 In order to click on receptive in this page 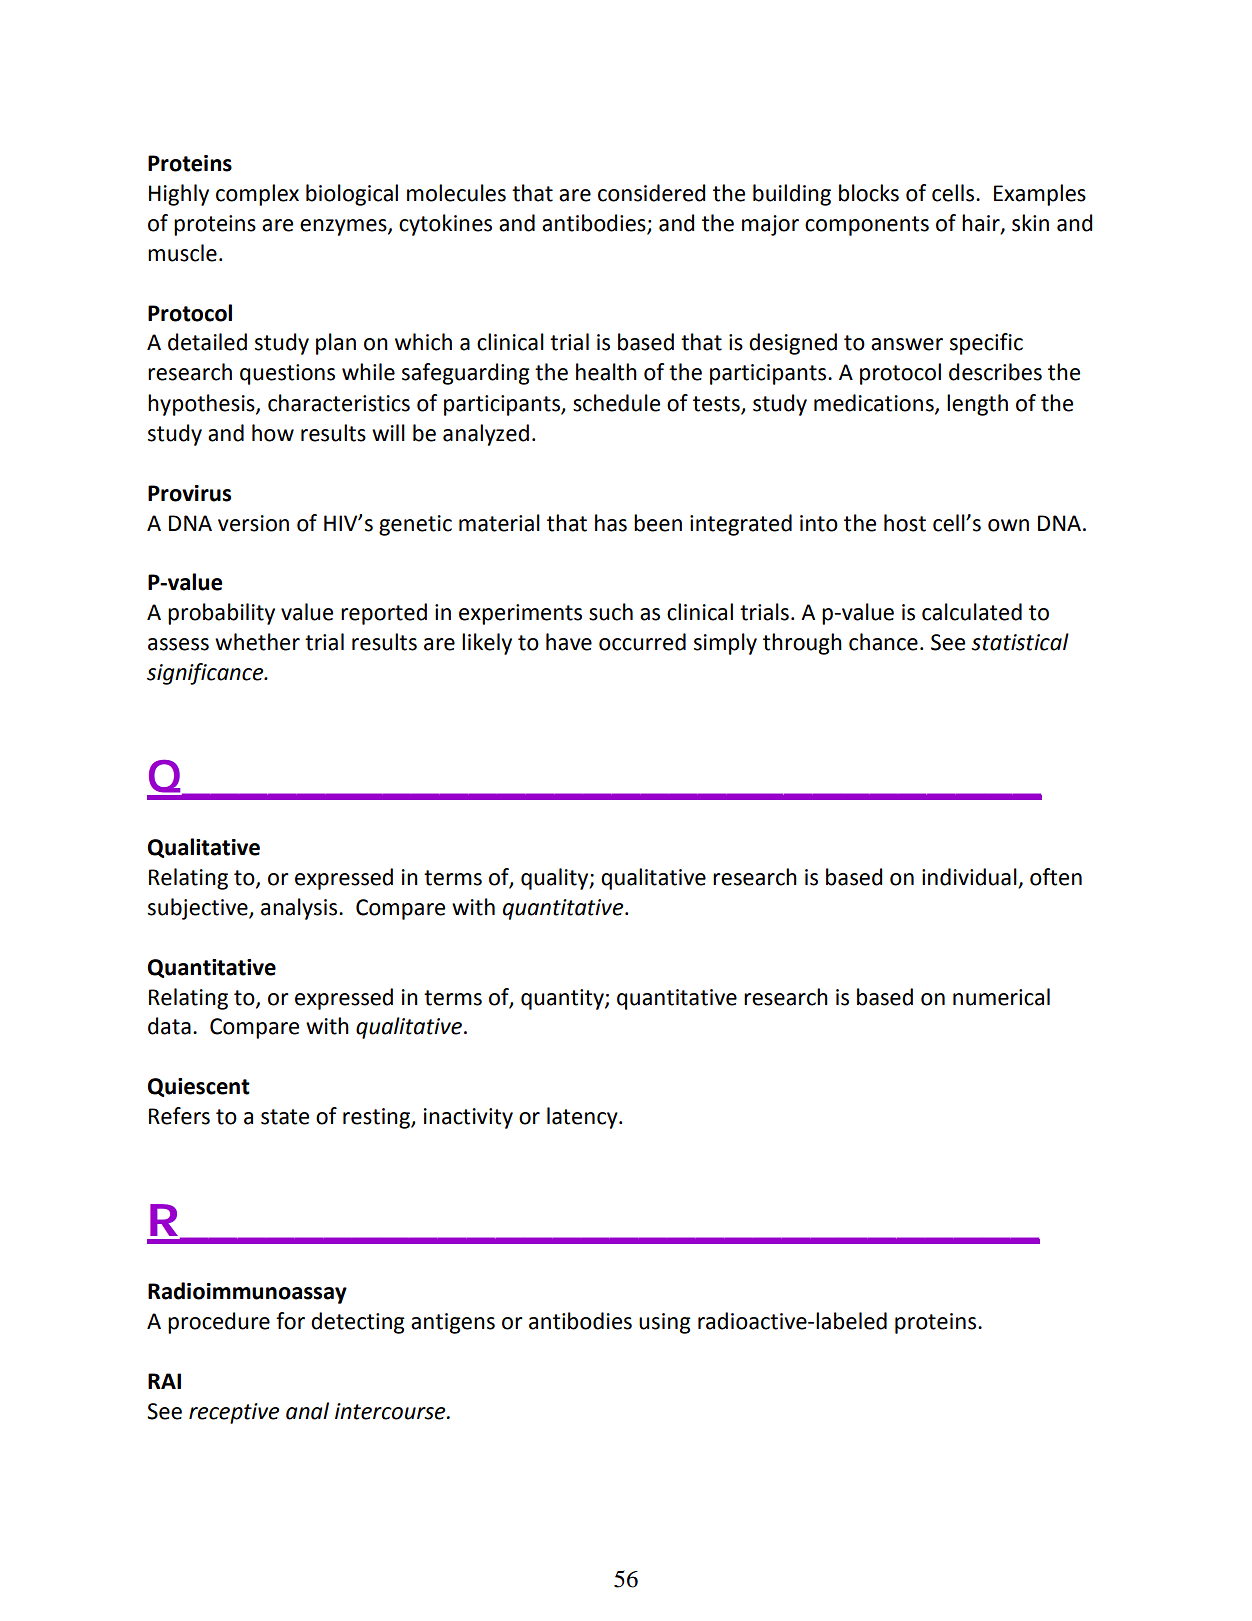, I will do `click(234, 1413)`.
